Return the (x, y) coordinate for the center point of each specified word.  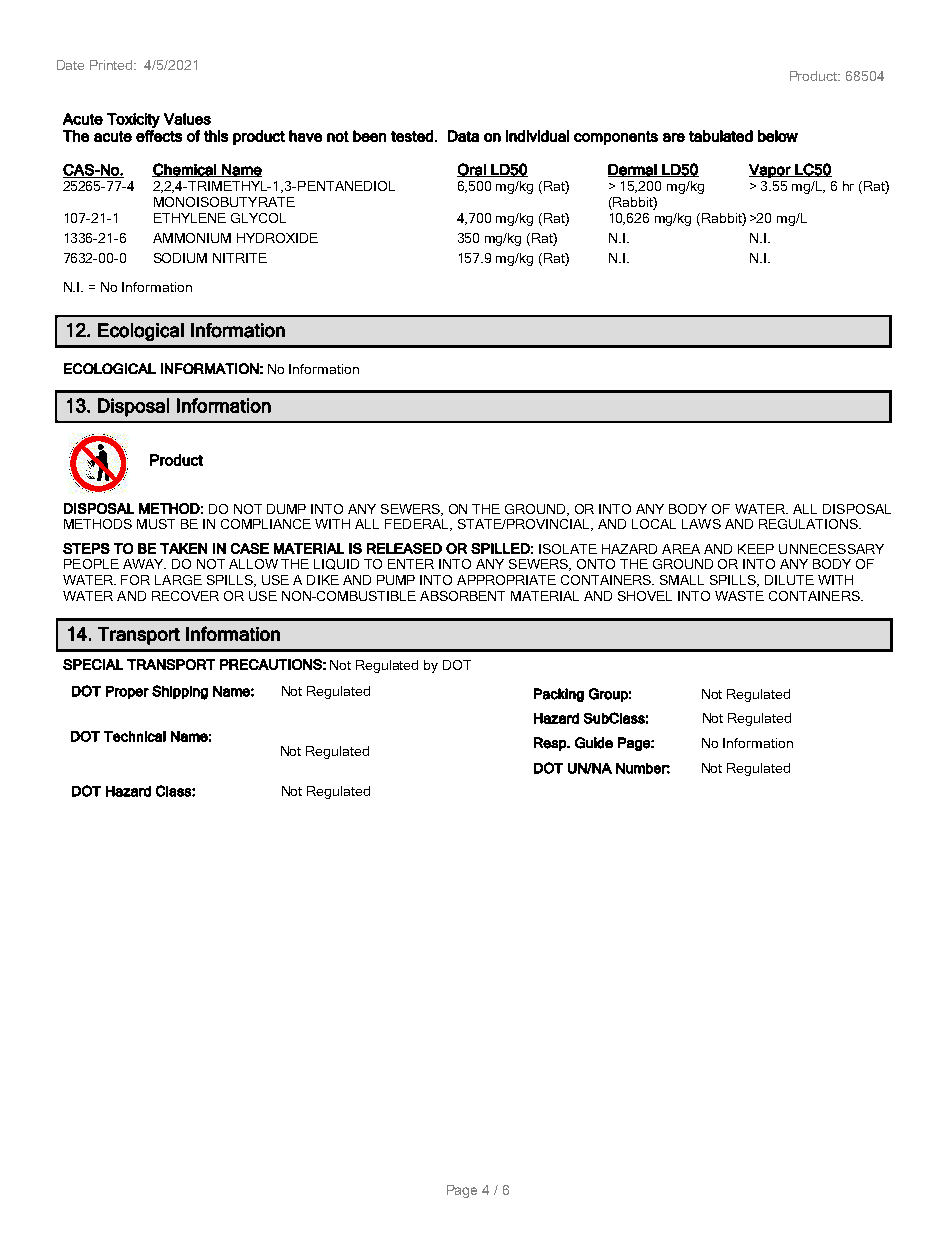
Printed (112, 65)
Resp (551, 744)
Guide (594, 743)
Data (463, 136)
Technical (135, 736)
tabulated (721, 136)
